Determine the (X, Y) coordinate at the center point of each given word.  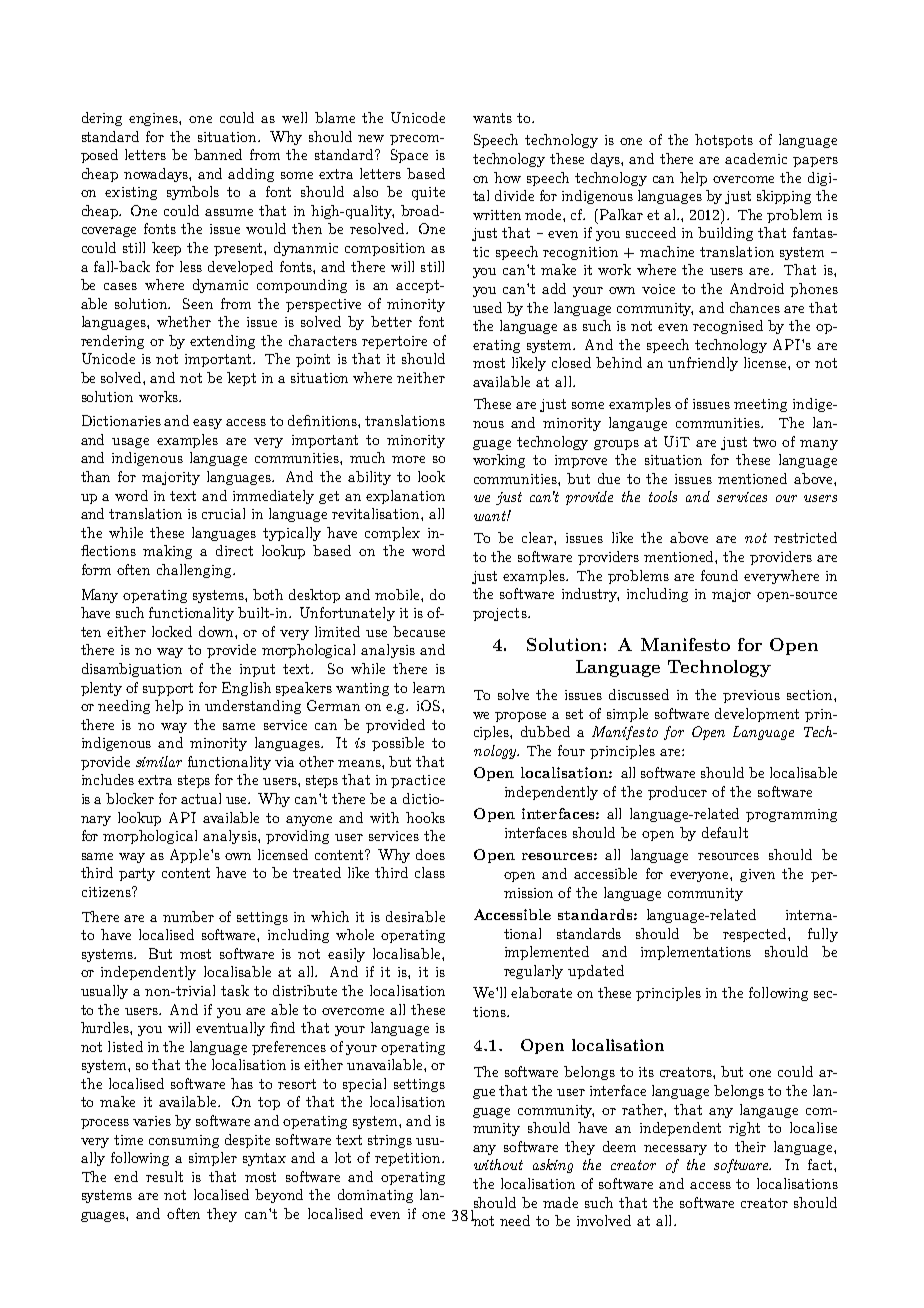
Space (409, 156)
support (168, 689)
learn (429, 687)
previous (751, 696)
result (164, 1176)
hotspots (724, 141)
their (750, 1146)
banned (218, 154)
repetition (409, 1159)
